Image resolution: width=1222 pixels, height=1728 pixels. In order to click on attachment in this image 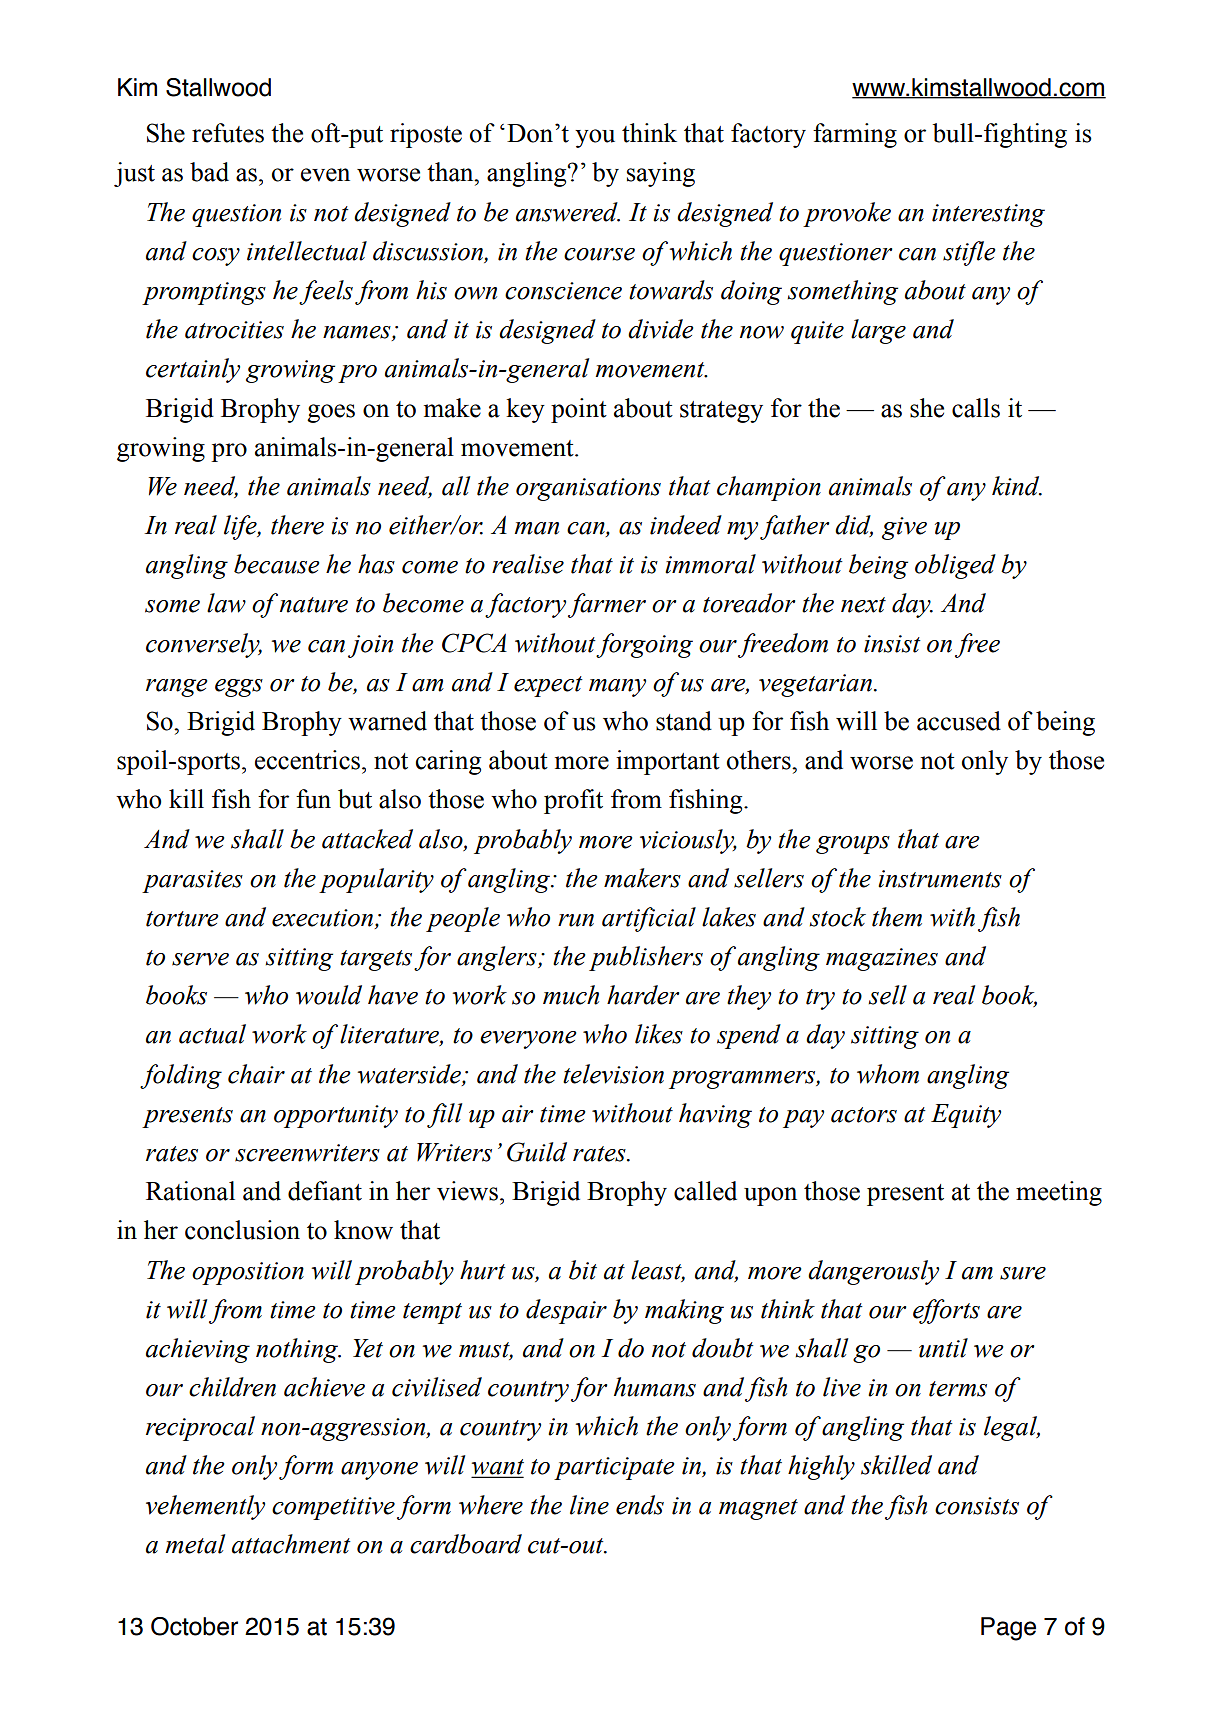, I will do `click(291, 1544)`.
